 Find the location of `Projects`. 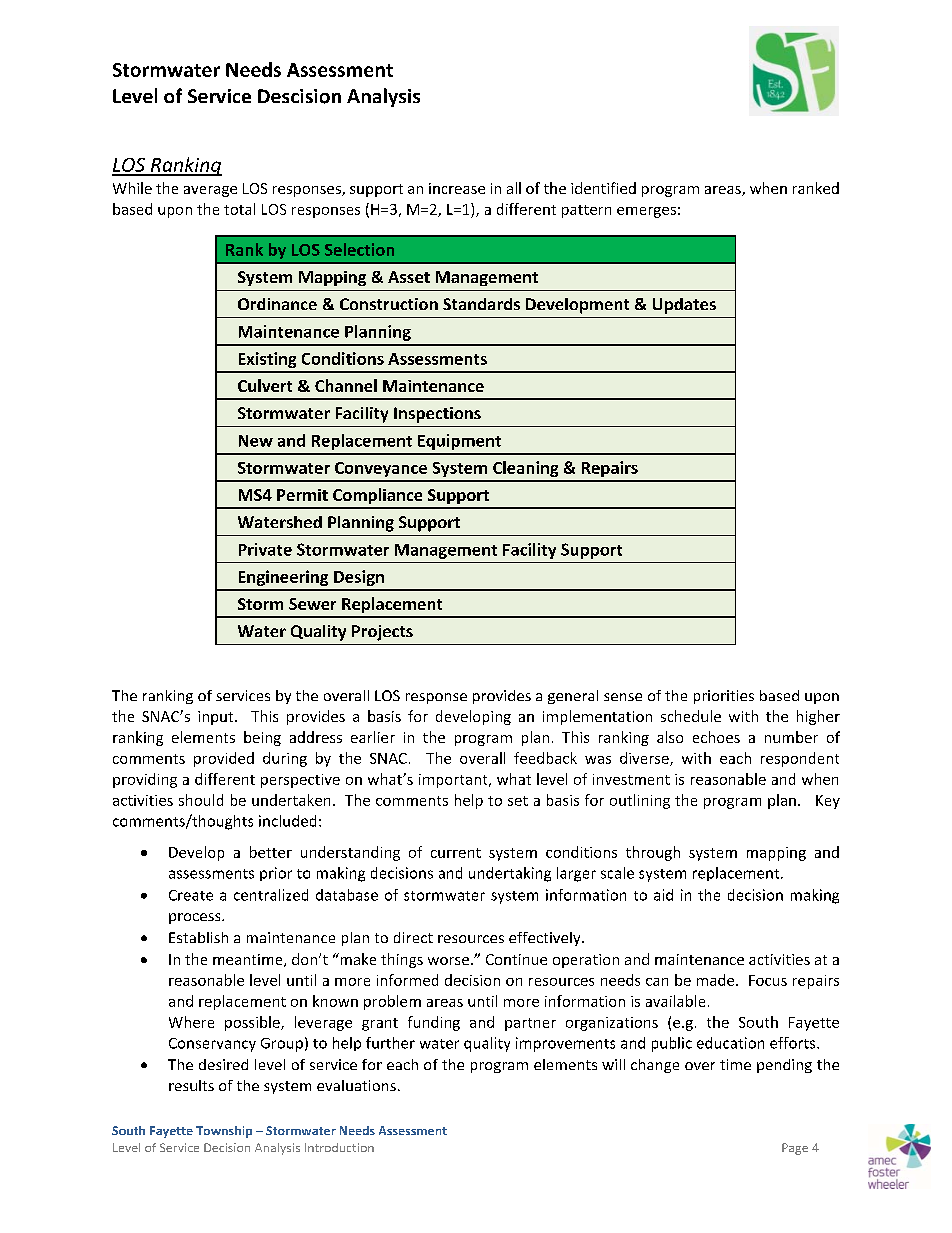

Projects is located at coordinates (382, 633).
